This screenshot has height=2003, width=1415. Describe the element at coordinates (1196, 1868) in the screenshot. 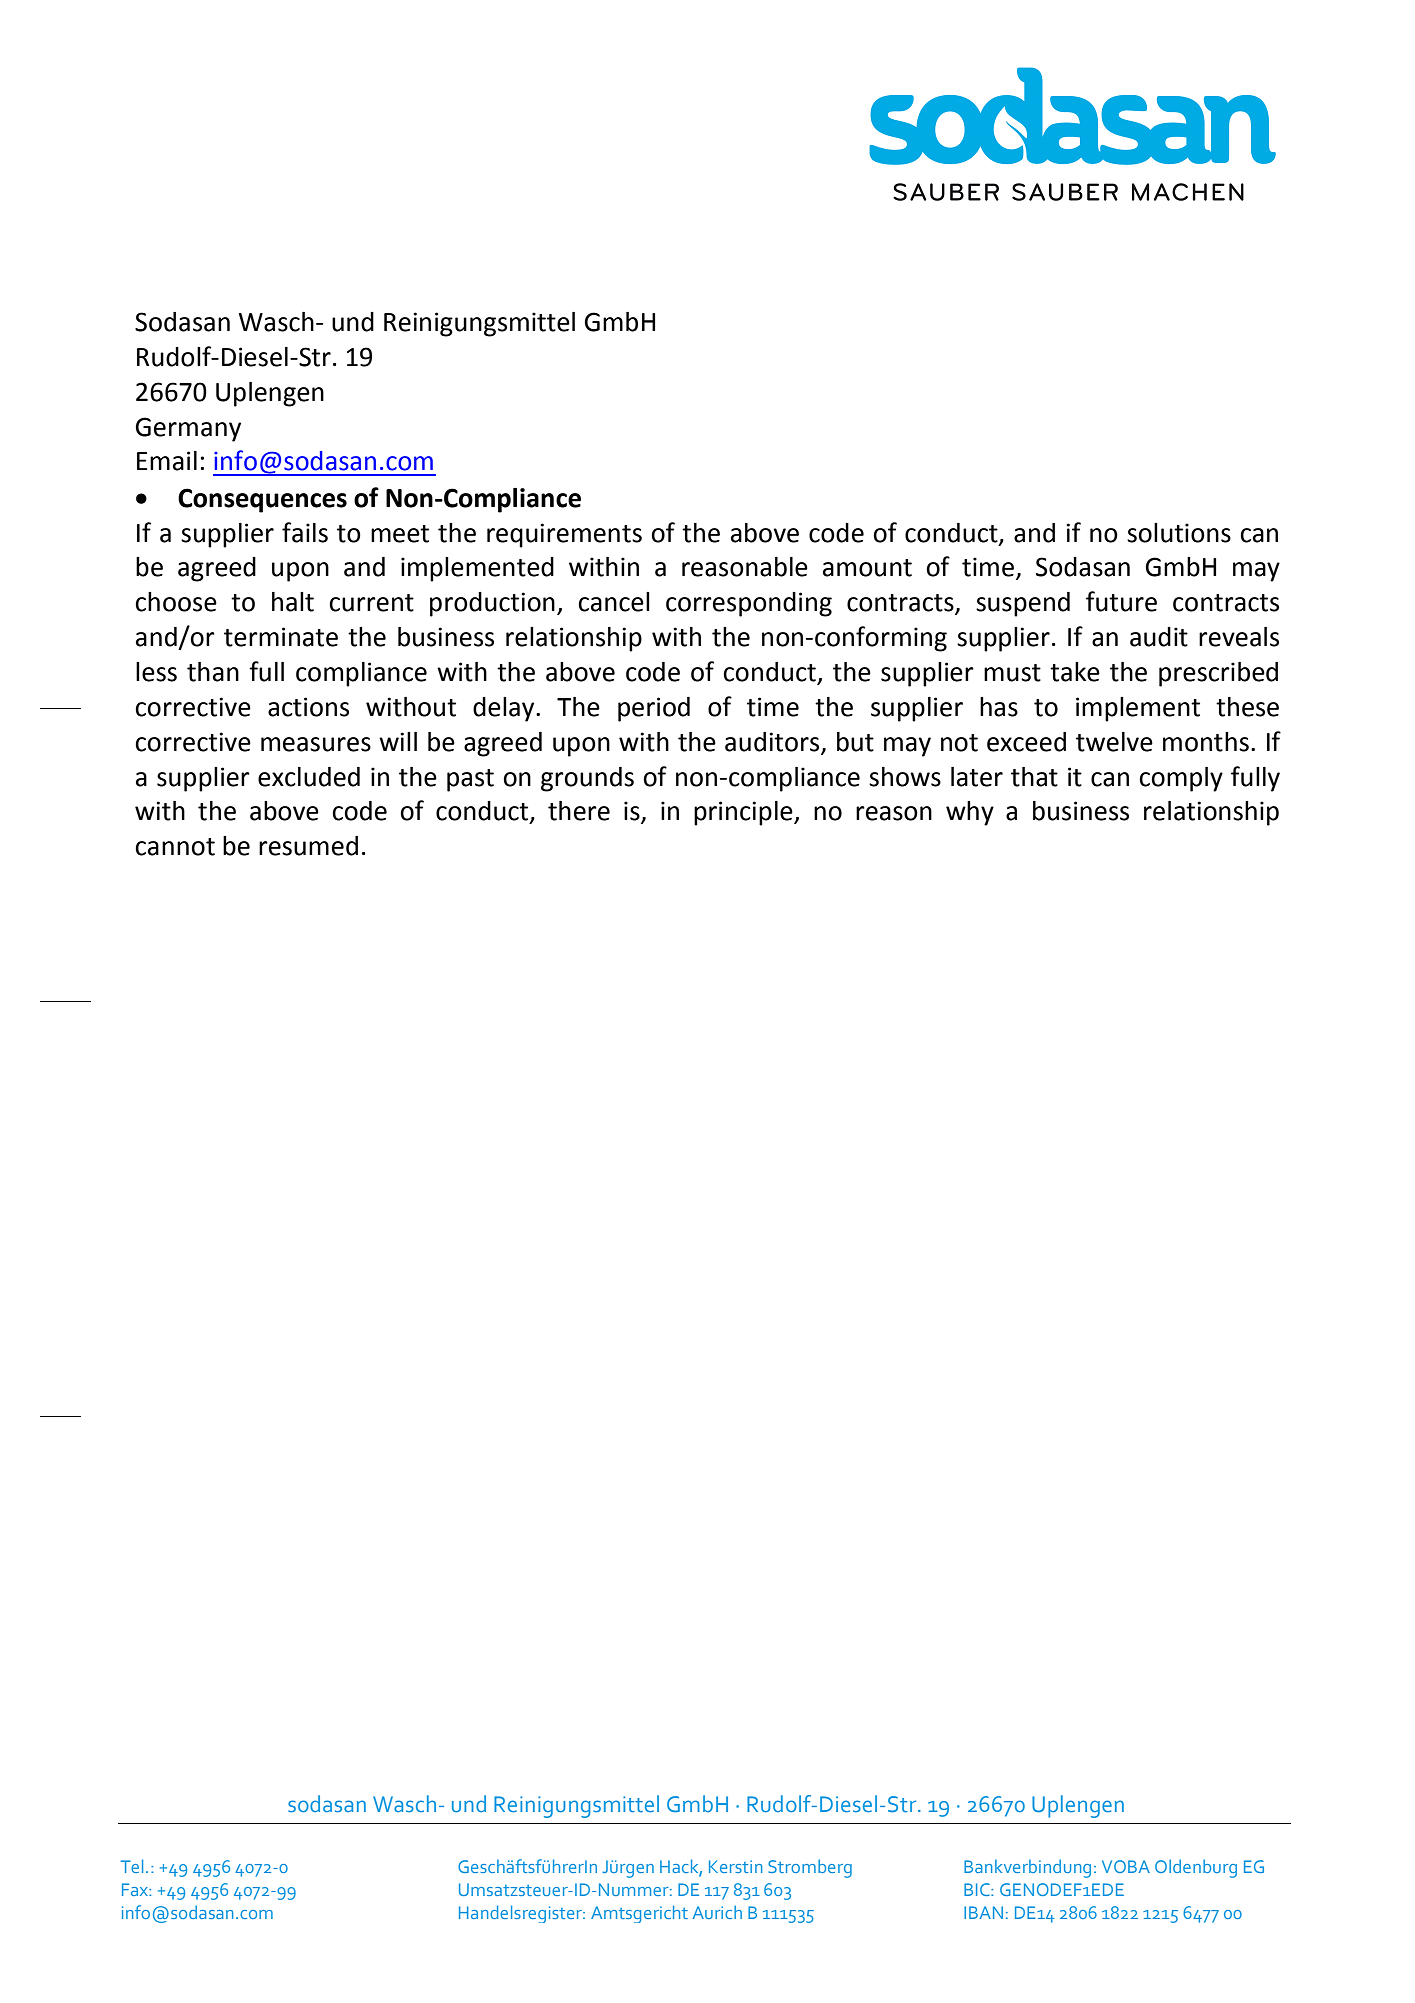

I see `Oldenburg` at that location.
